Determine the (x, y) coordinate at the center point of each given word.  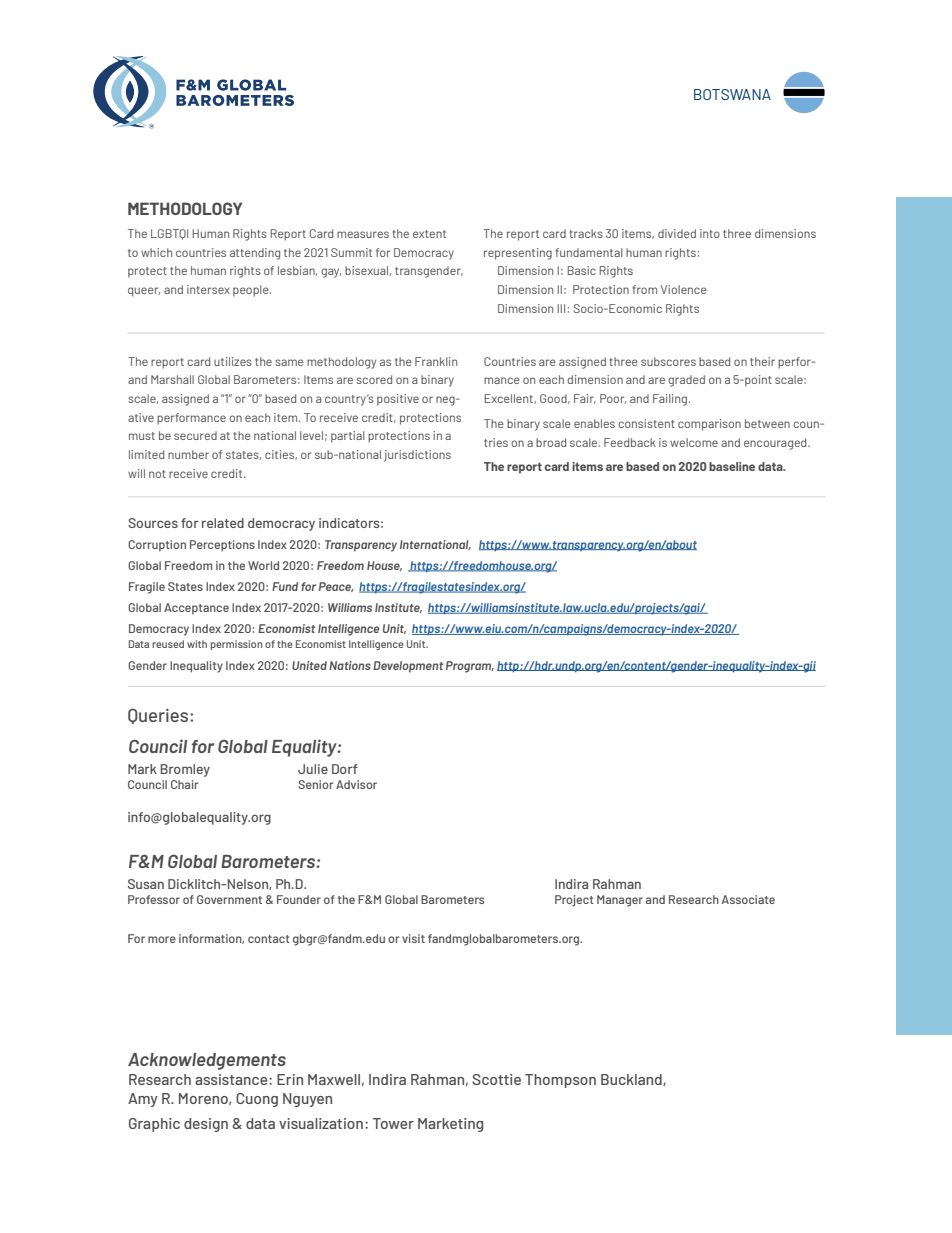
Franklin (436, 361)
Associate (748, 899)
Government (229, 899)
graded (686, 381)
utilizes (233, 361)
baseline (732, 466)
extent (429, 234)
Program (470, 667)
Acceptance (196, 608)
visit (413, 938)
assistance (232, 1079)
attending (255, 254)
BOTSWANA (732, 94)
